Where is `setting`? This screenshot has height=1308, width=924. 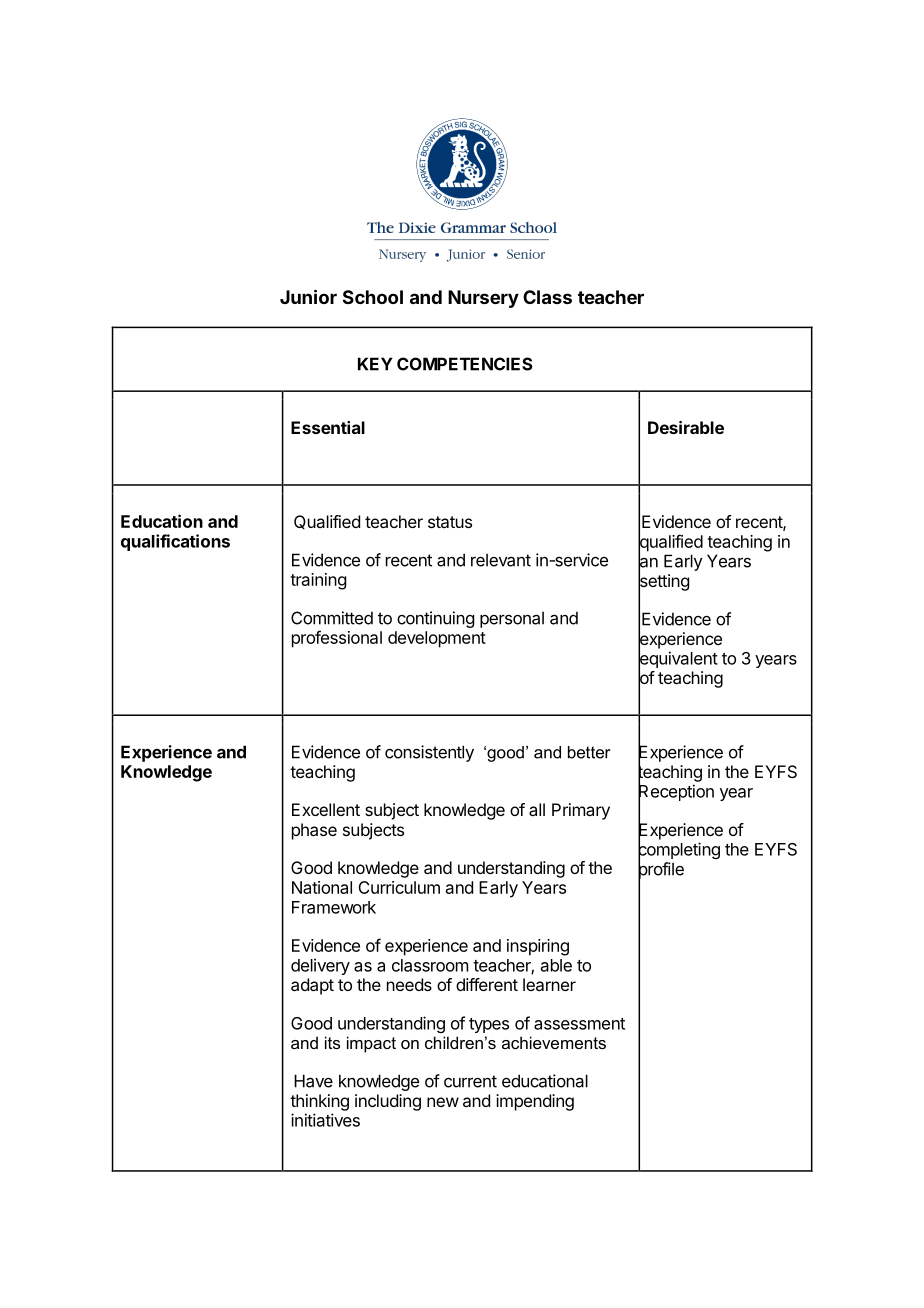 setting is located at coordinates (663, 582).
